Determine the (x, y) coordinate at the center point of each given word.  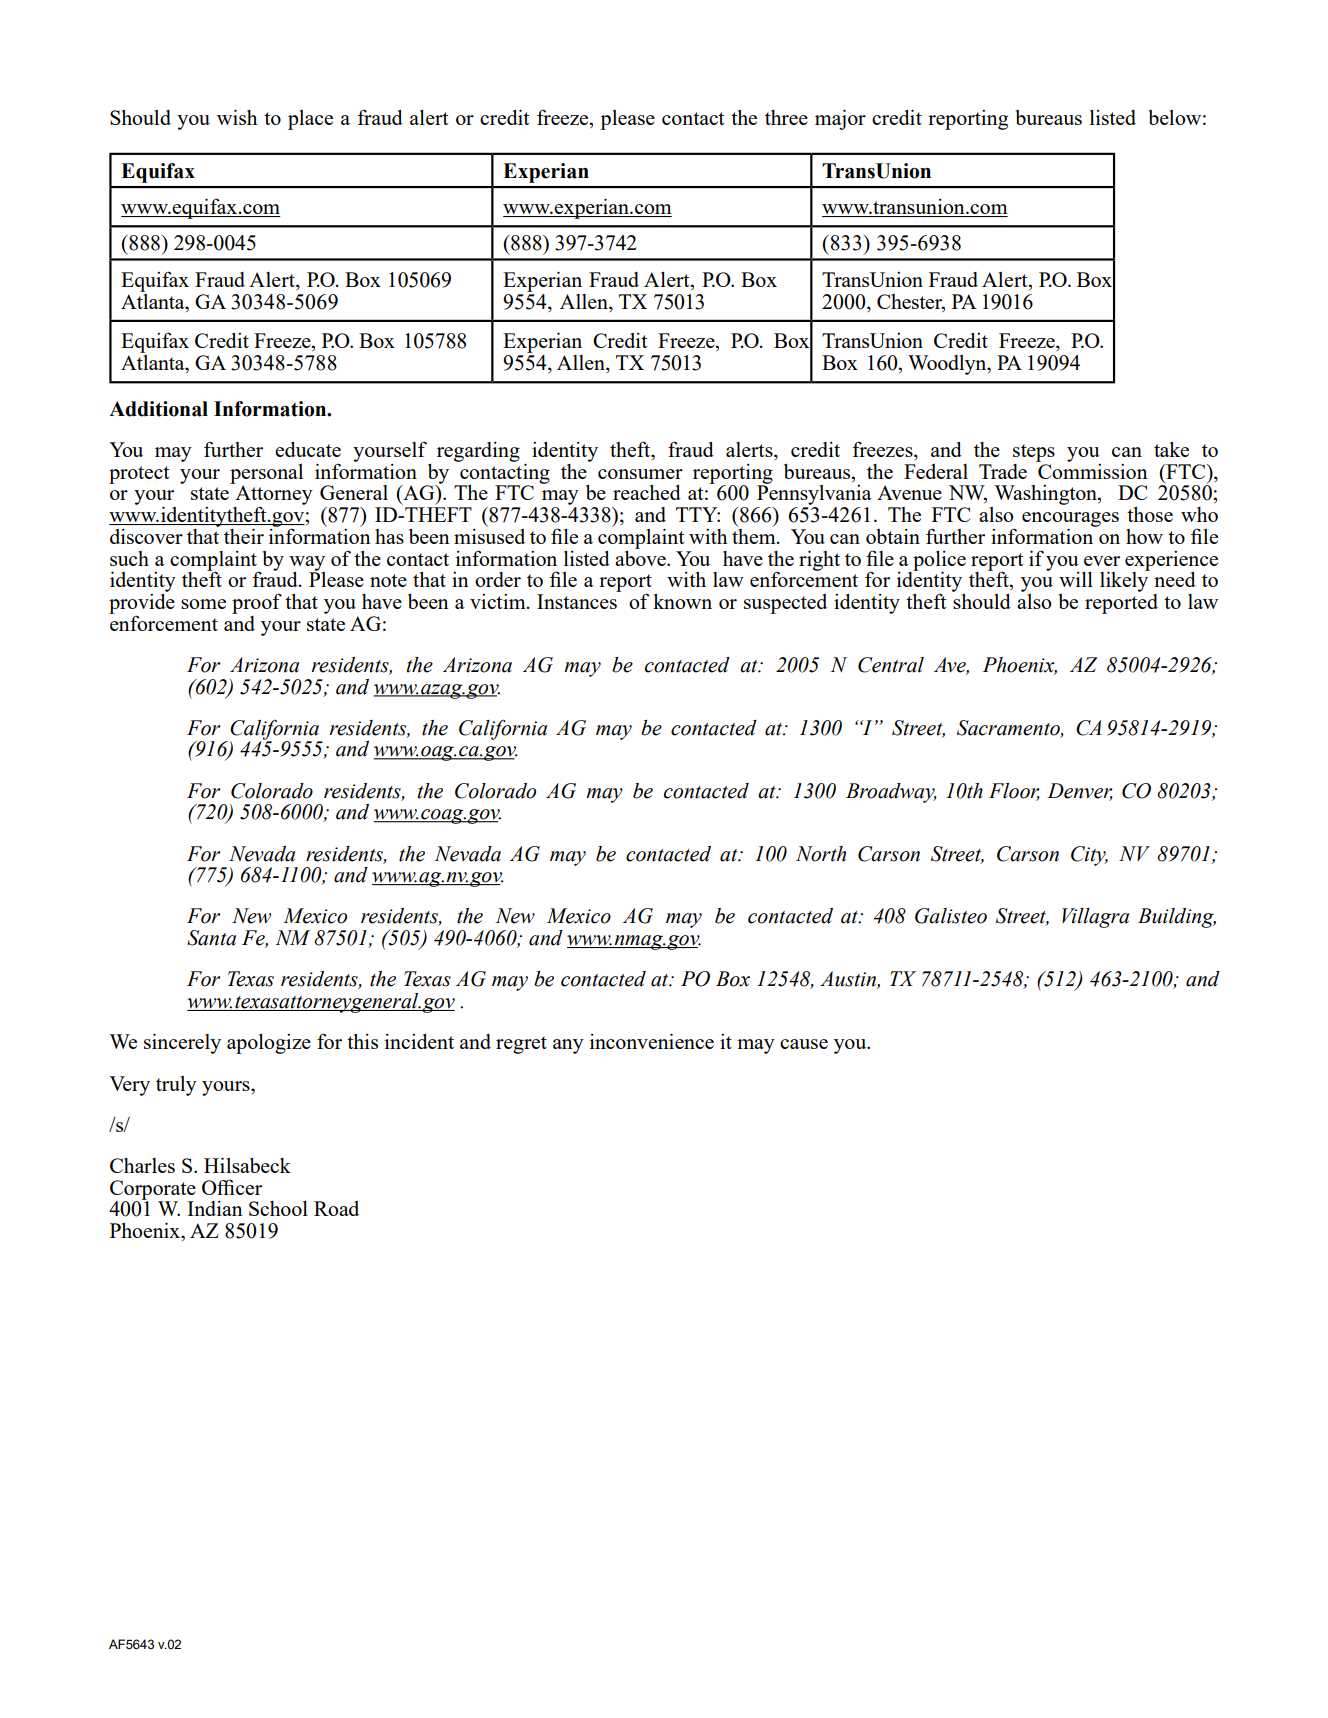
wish (237, 117)
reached (647, 492)
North (821, 854)
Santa (211, 938)
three (786, 117)
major (840, 120)
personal (266, 475)
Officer (232, 1187)
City (1089, 856)
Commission (1092, 470)
